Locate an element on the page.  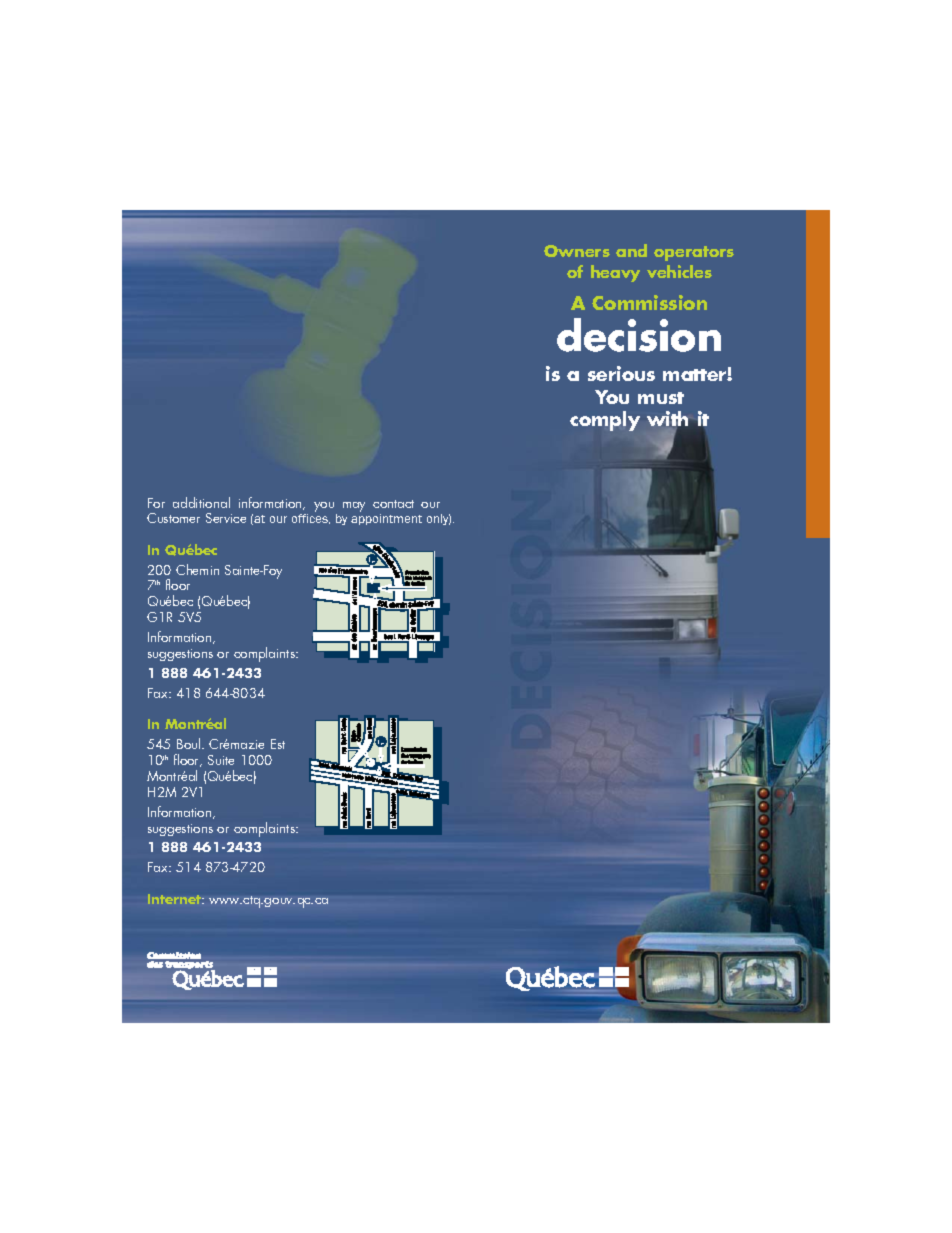
and is located at coordinates (631, 250).
